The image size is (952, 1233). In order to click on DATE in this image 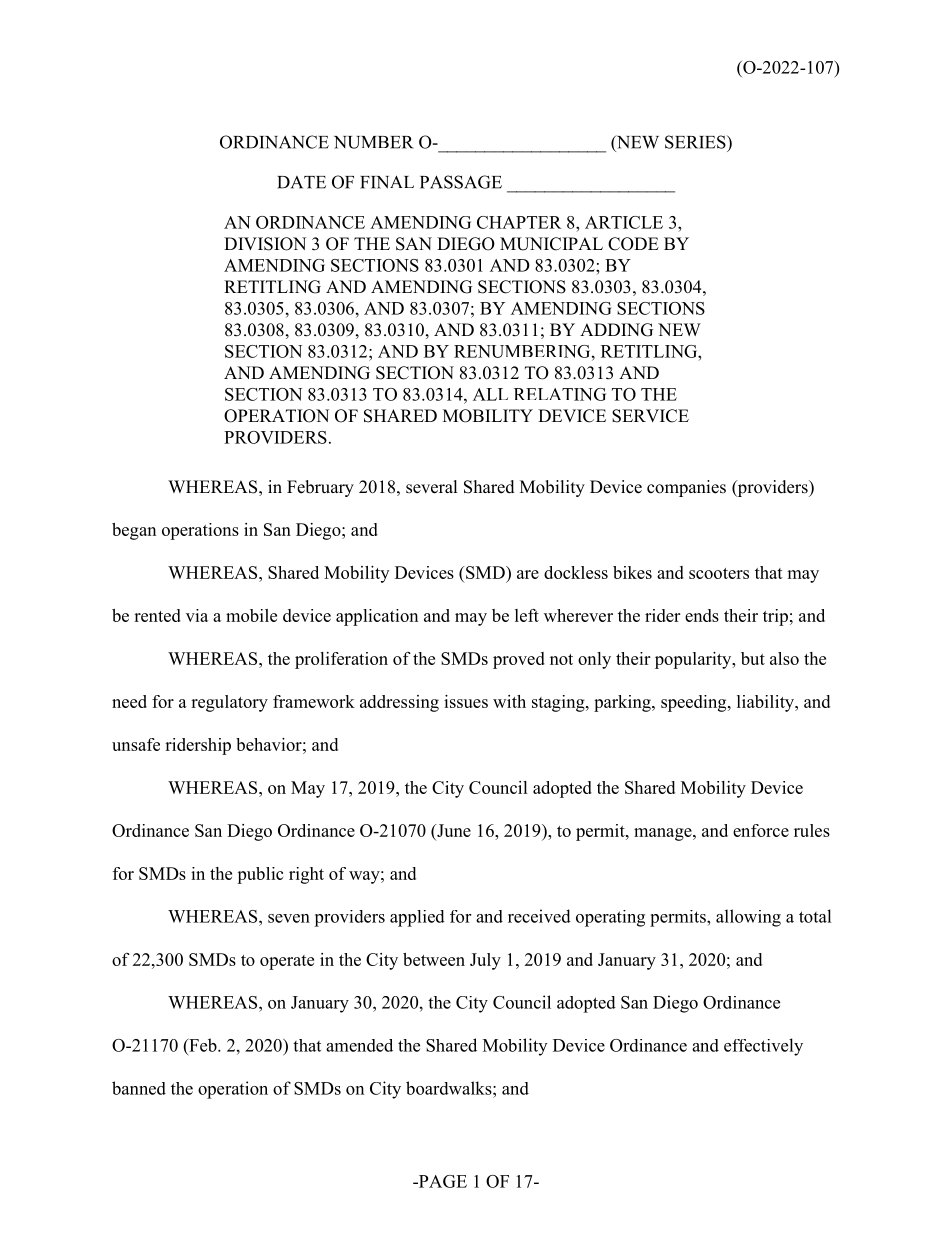, I will do `click(301, 182)`.
